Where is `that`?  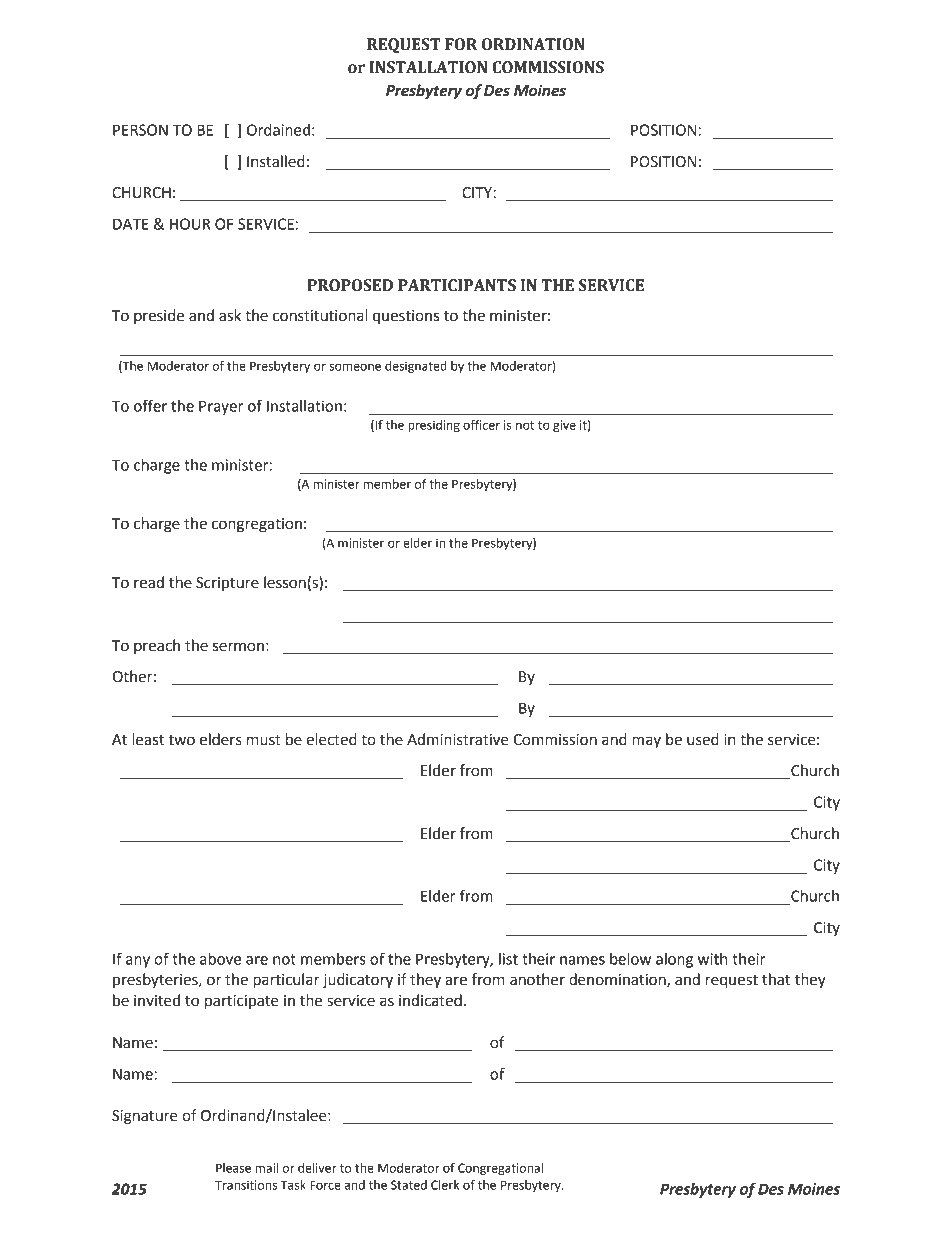 that is located at coordinates (776, 979).
